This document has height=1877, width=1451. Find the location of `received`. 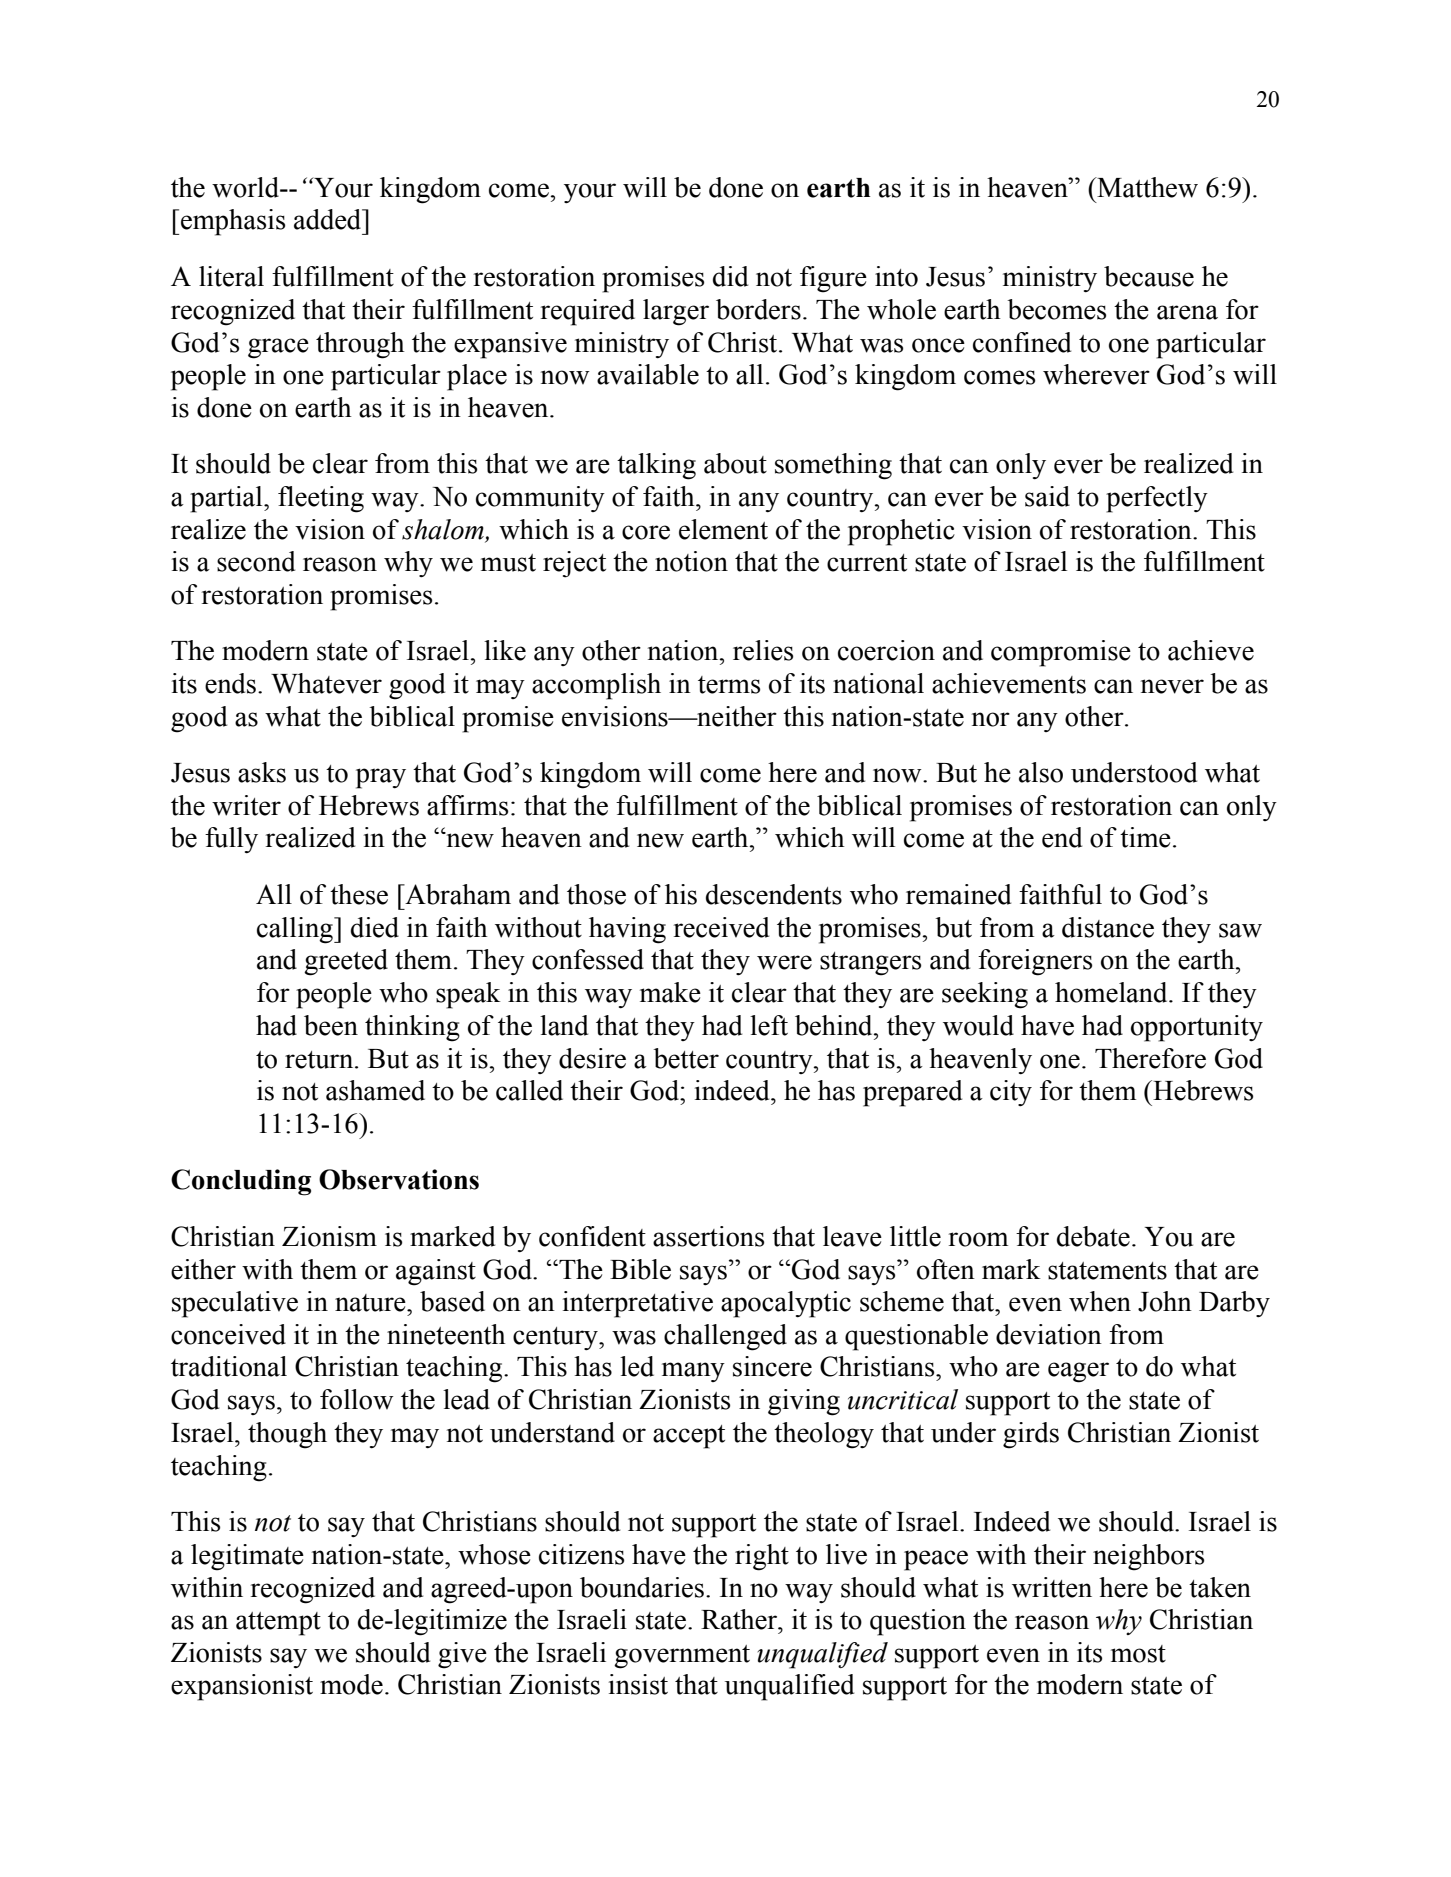

received is located at coordinates (721, 927).
